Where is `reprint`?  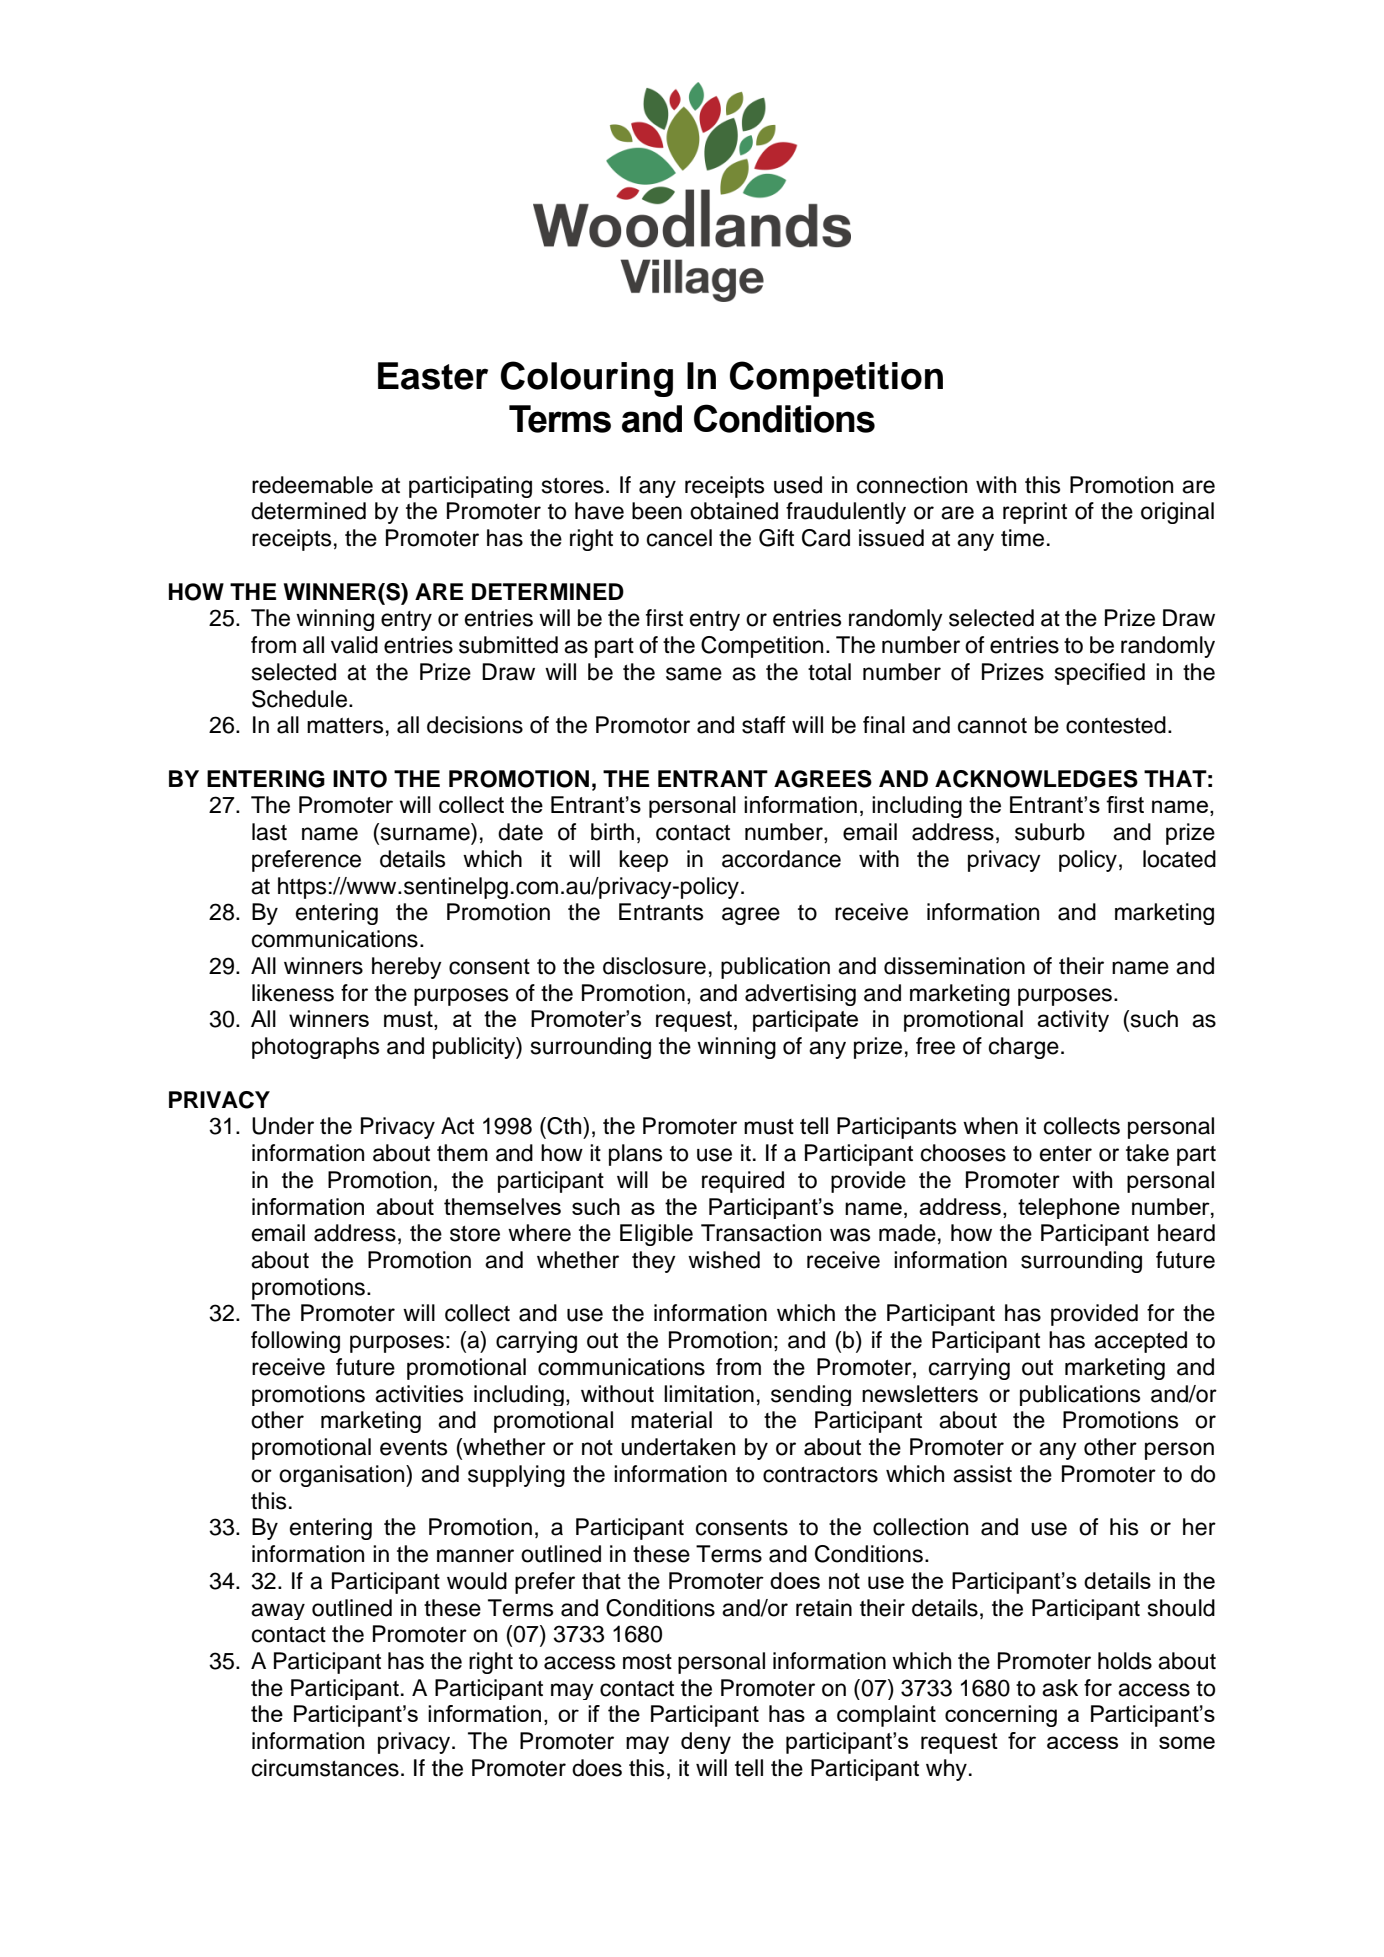
reprint is located at coordinates (1035, 513).
